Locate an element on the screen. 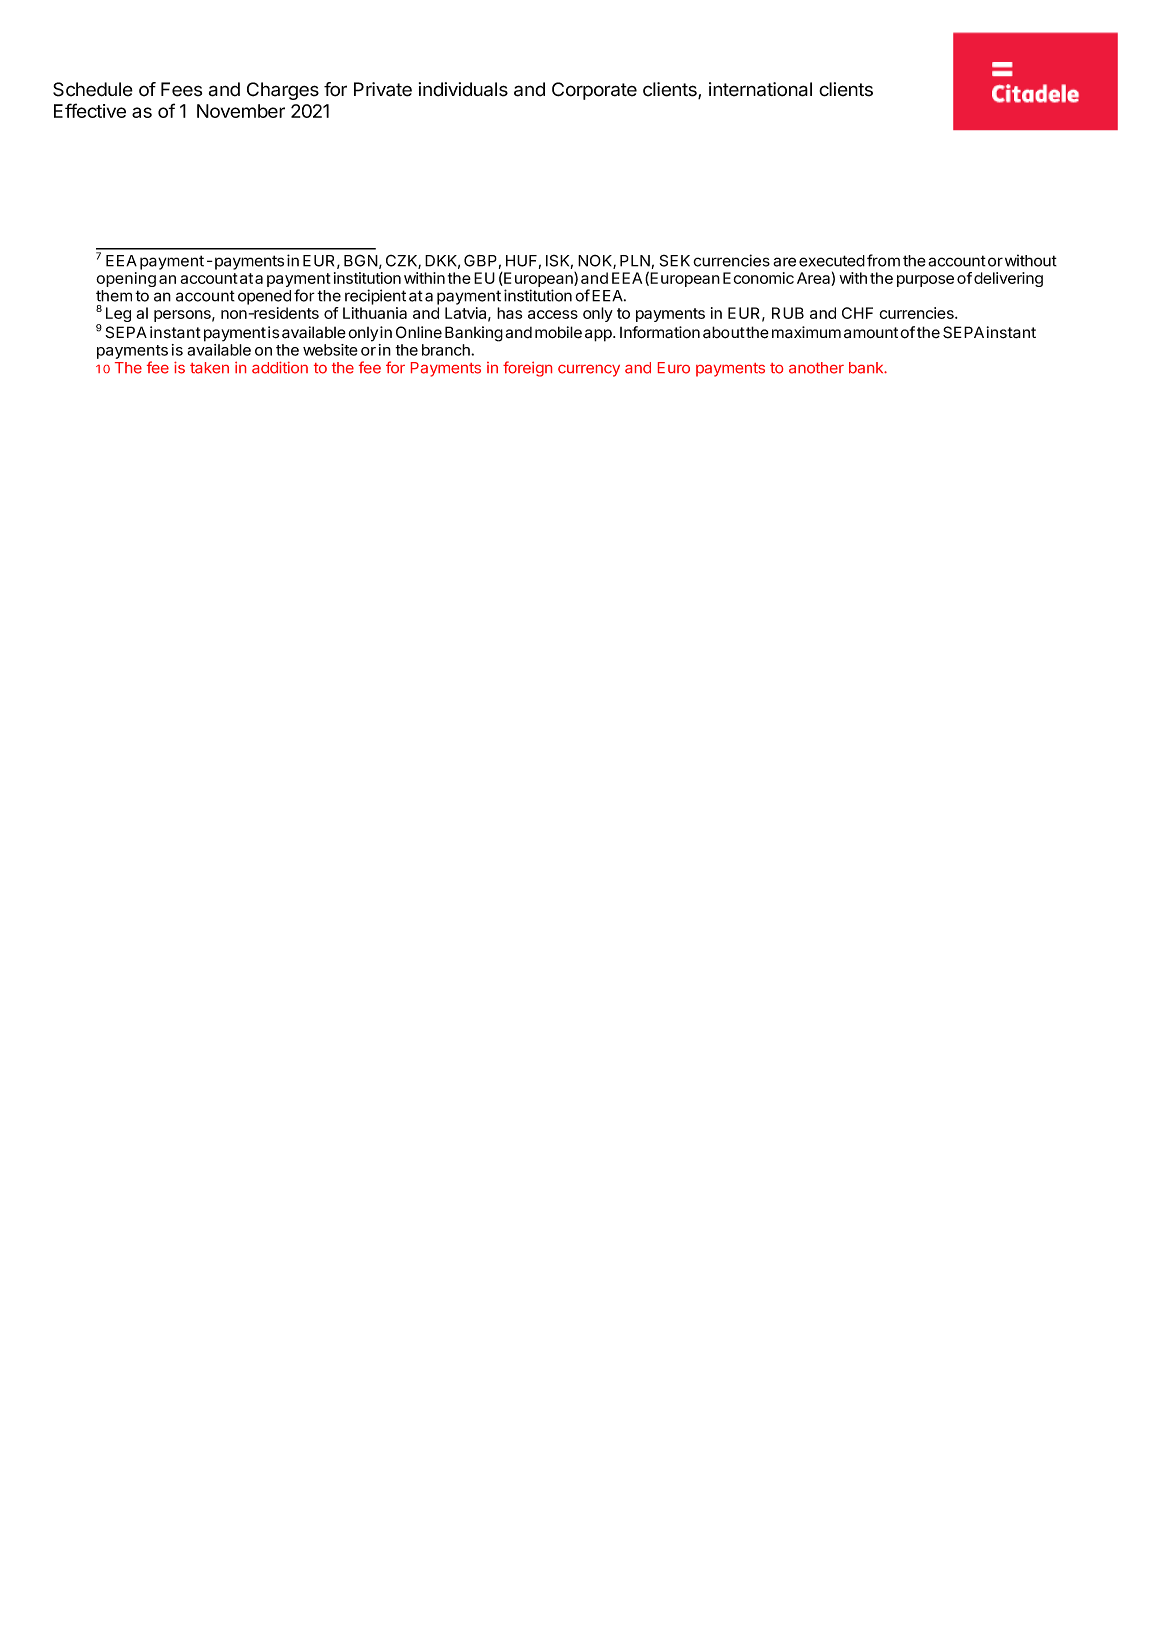  opening is located at coordinates (126, 279).
